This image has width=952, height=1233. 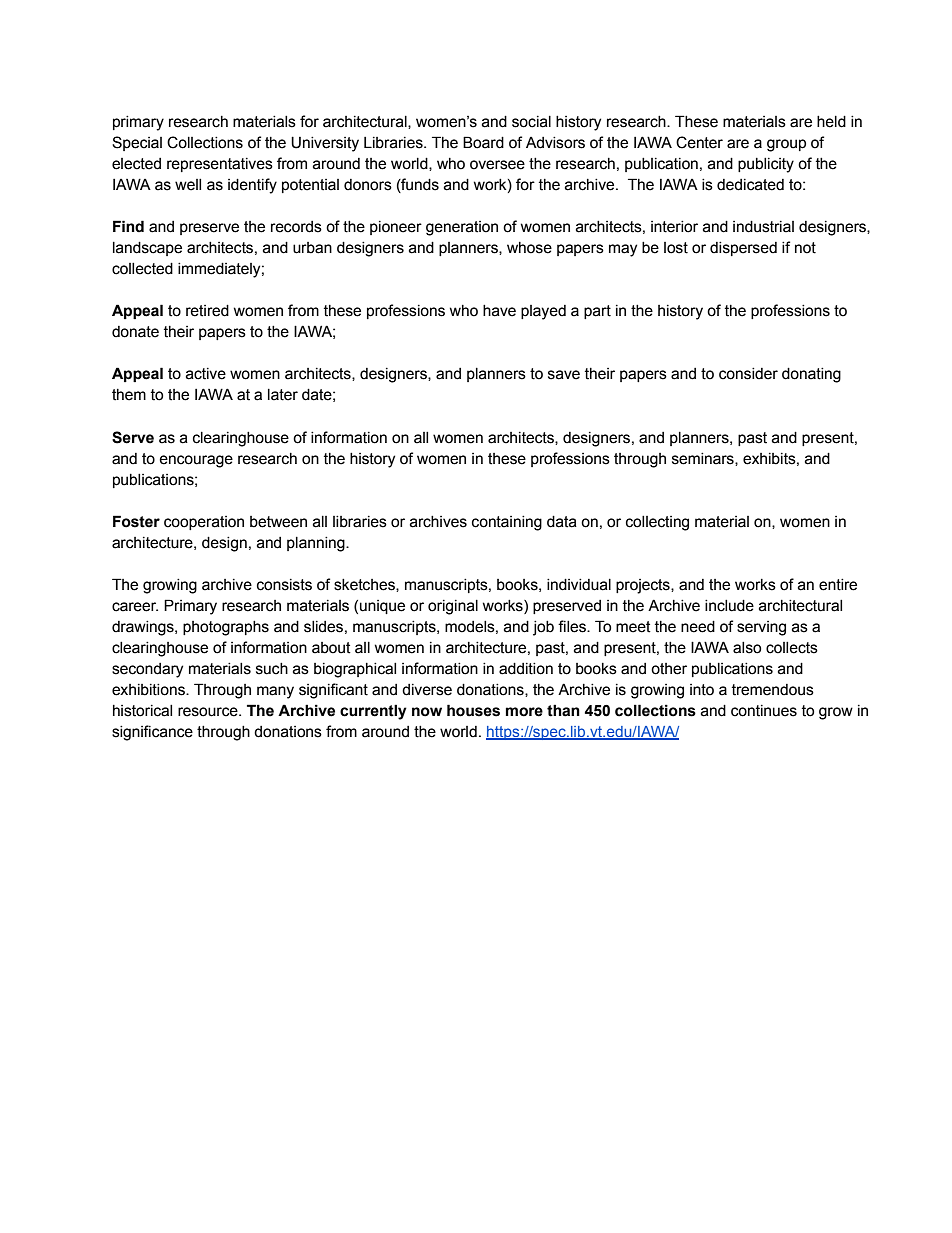 I want to click on historical, so click(x=142, y=711).
